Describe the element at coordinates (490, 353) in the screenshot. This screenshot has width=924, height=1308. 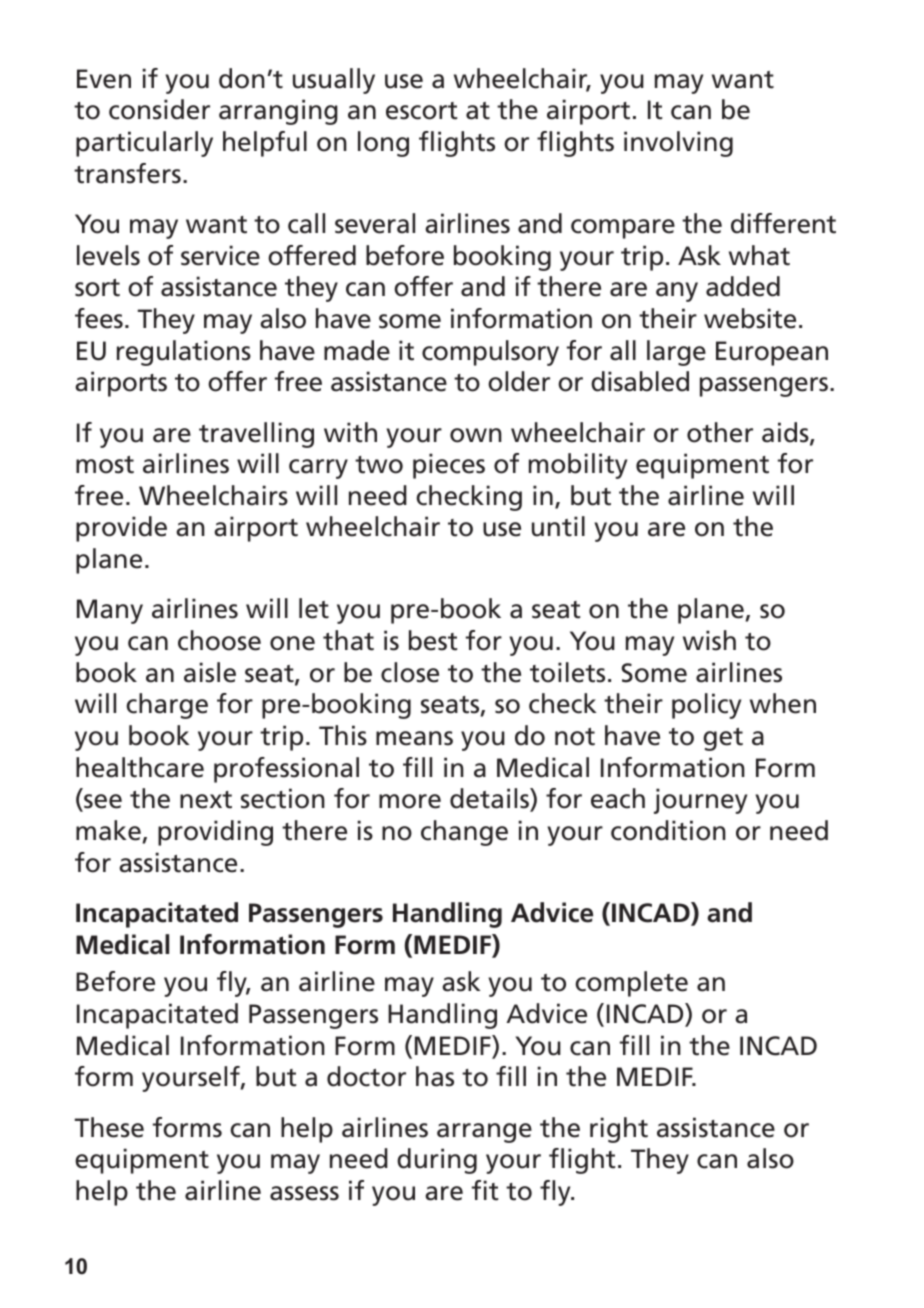
I see `compulsory` at that location.
